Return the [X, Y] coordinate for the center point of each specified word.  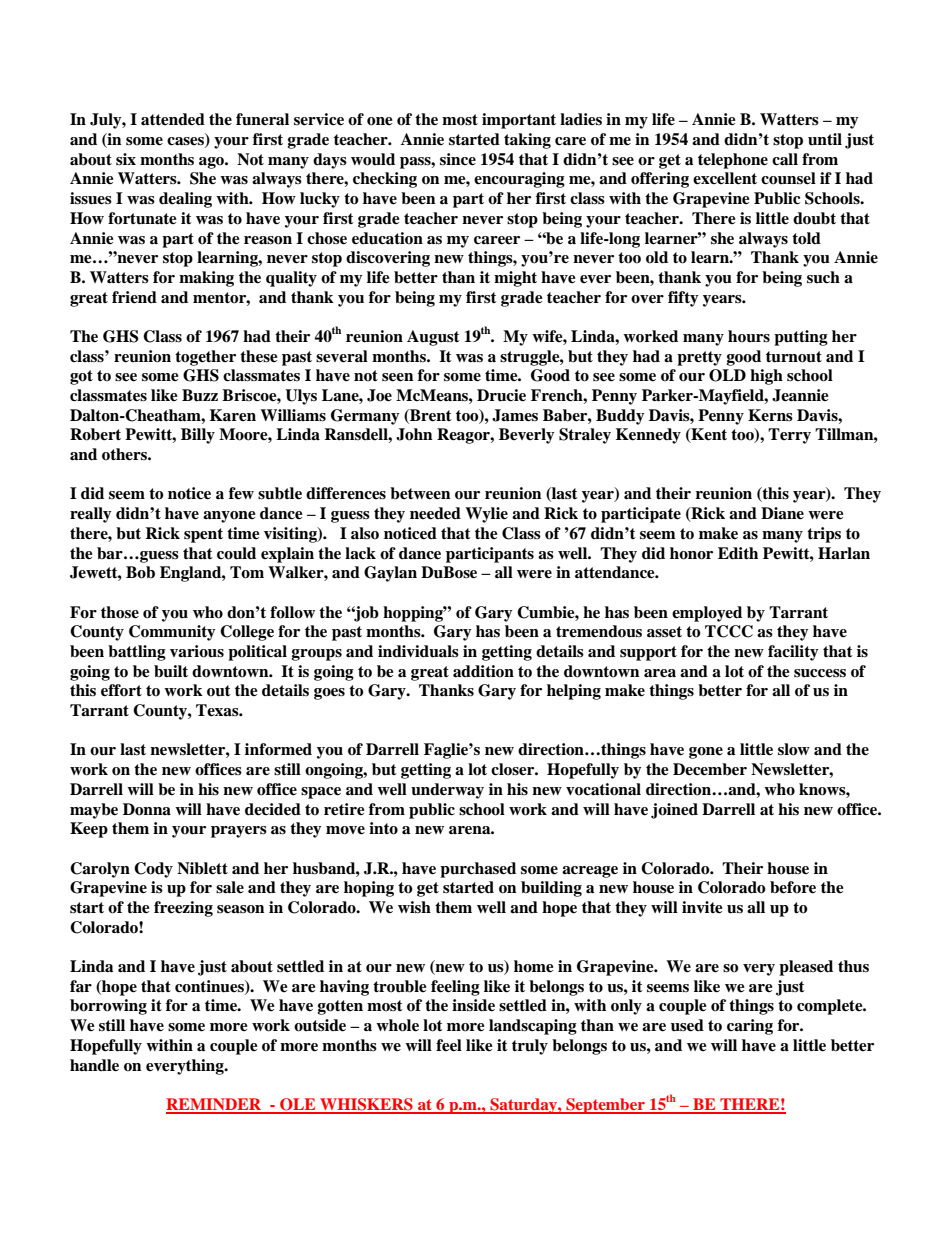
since [458, 159]
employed [707, 614]
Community [172, 633]
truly [530, 1047]
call [785, 159]
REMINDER [215, 1105]
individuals [418, 651]
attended [173, 119]
